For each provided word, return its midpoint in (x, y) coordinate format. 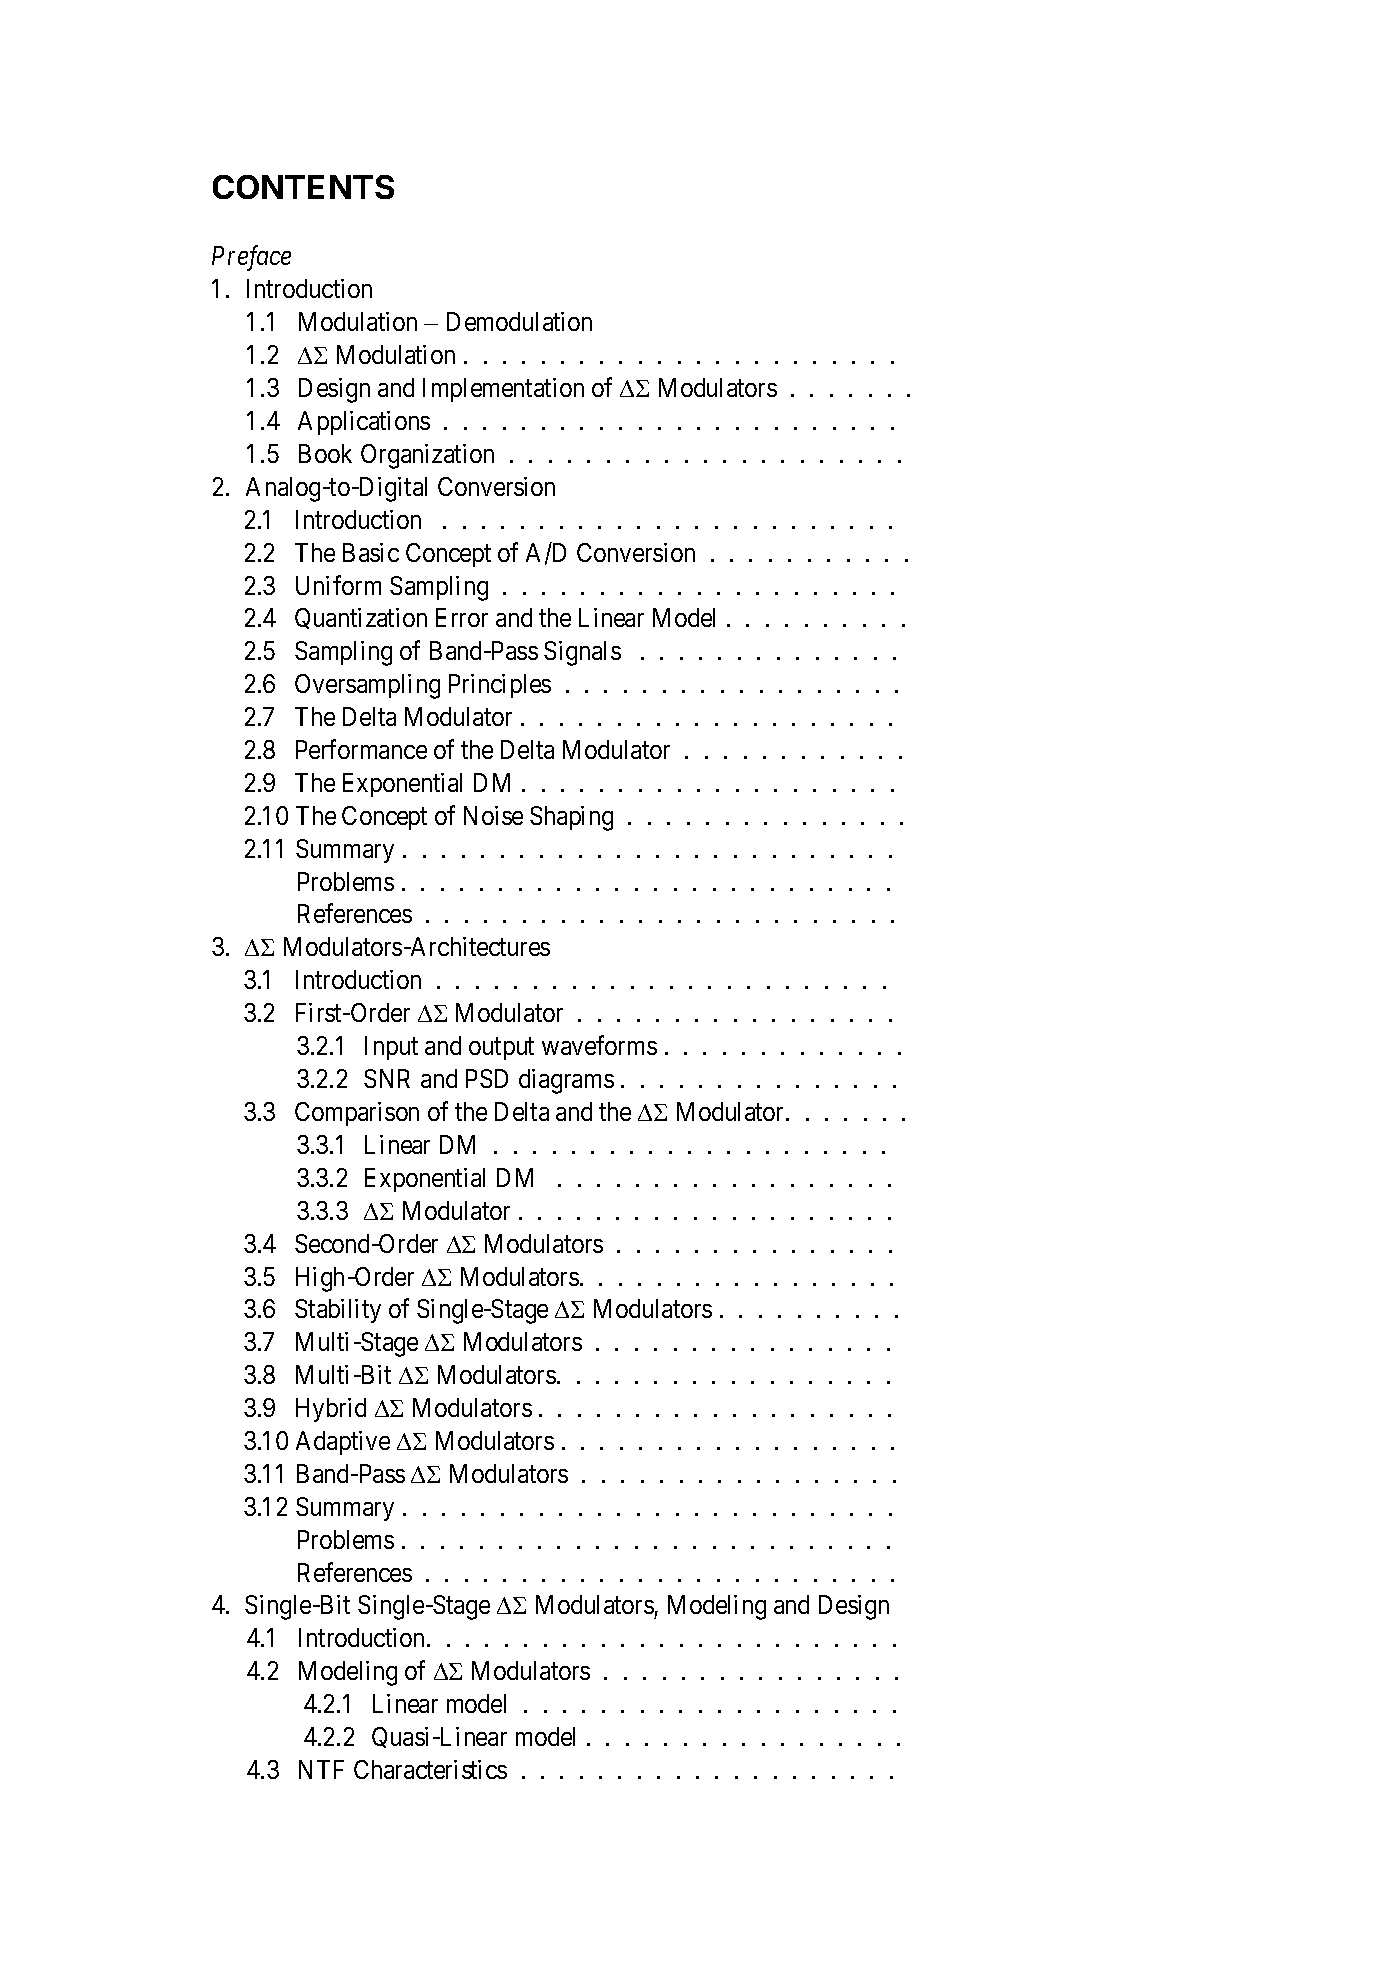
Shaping (571, 818)
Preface (251, 258)
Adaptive (343, 1443)
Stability (338, 1311)
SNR (387, 1078)
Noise (493, 815)
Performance (361, 749)
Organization (427, 456)
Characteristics (430, 1769)
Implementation (503, 390)
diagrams (566, 1081)
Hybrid (331, 1410)
